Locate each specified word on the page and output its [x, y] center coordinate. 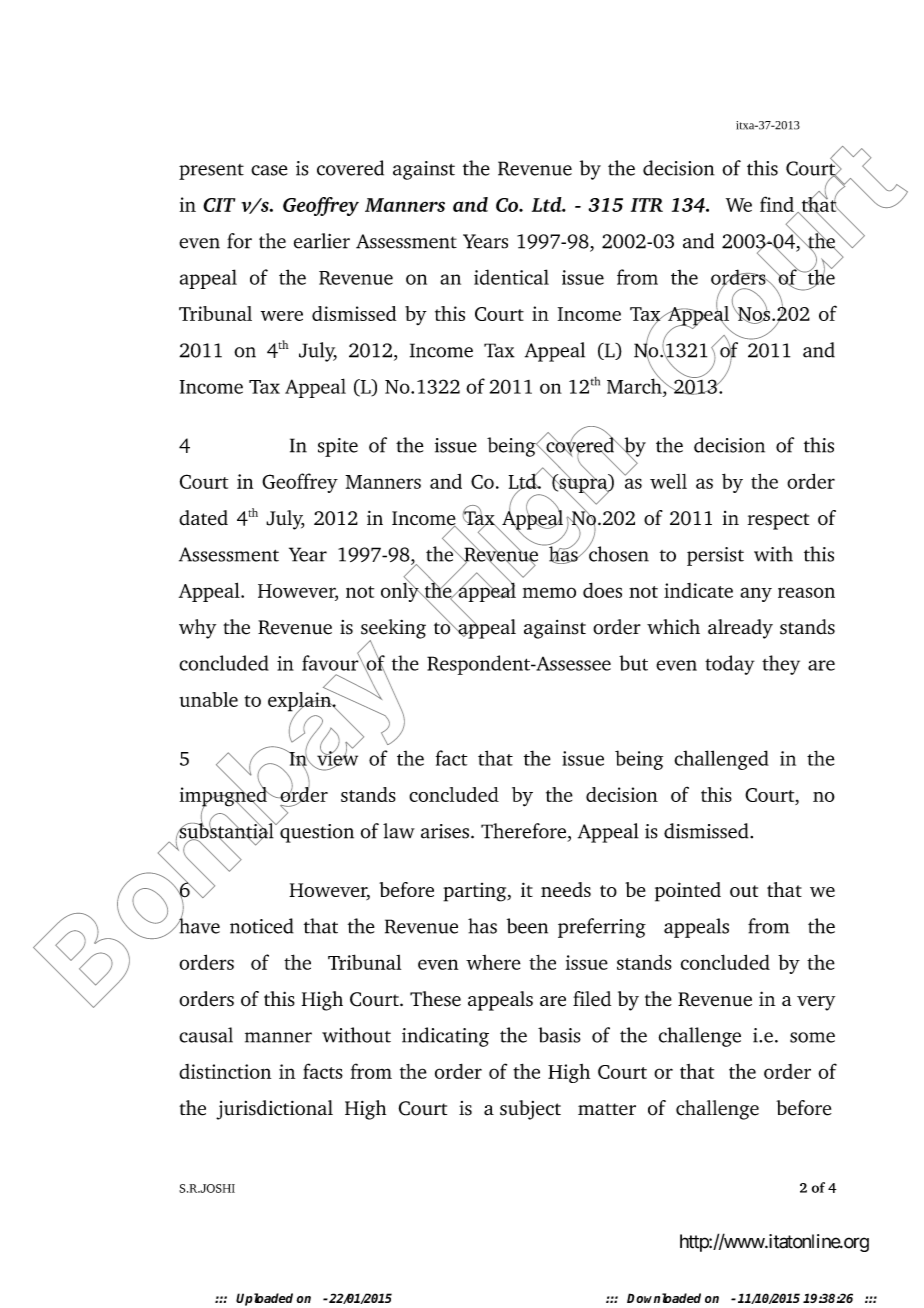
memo [549, 592]
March [635, 385]
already [740, 629]
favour [331, 662]
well [668, 481]
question [316, 832]
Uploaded [264, 1299]
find [777, 204]
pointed [688, 892]
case [269, 170]
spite [338, 447]
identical [511, 277]
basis [559, 1035]
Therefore [523, 831]
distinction [225, 1071]
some [812, 1037]
